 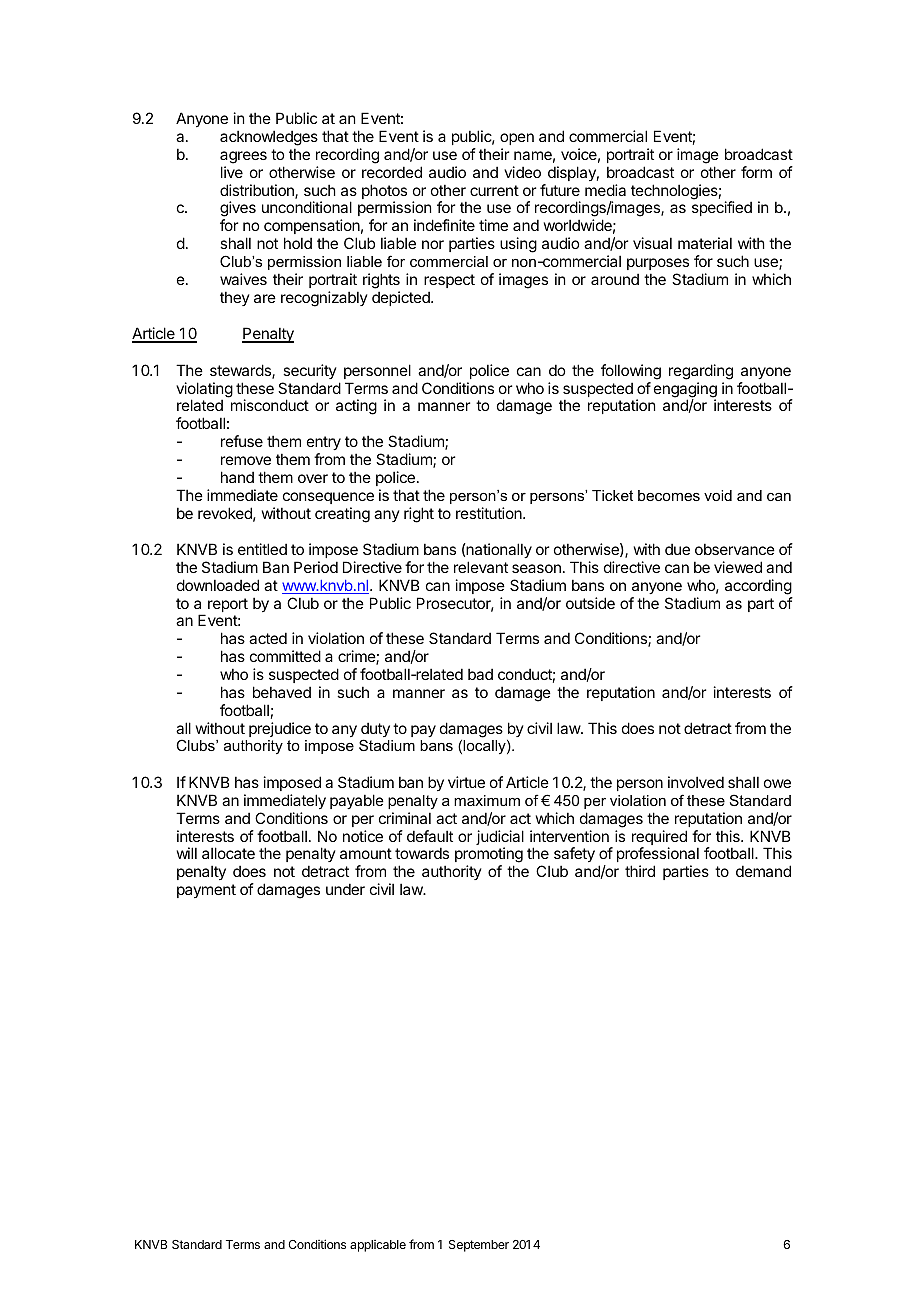 What do you see at coordinates (262, 549) in the screenshot?
I see `entitled` at bounding box center [262, 549].
